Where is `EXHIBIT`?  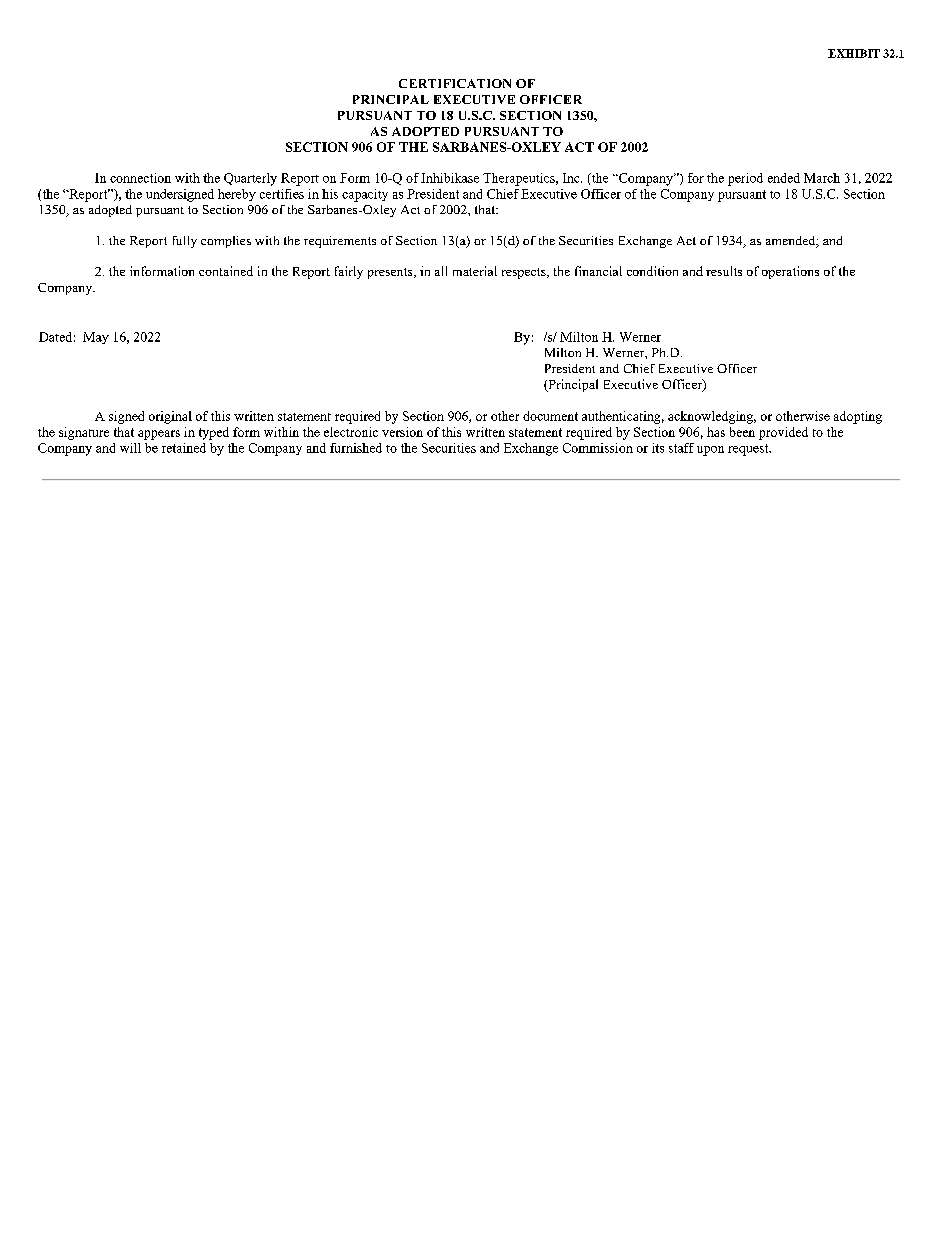
EXHIBIT is located at coordinates (854, 53).
